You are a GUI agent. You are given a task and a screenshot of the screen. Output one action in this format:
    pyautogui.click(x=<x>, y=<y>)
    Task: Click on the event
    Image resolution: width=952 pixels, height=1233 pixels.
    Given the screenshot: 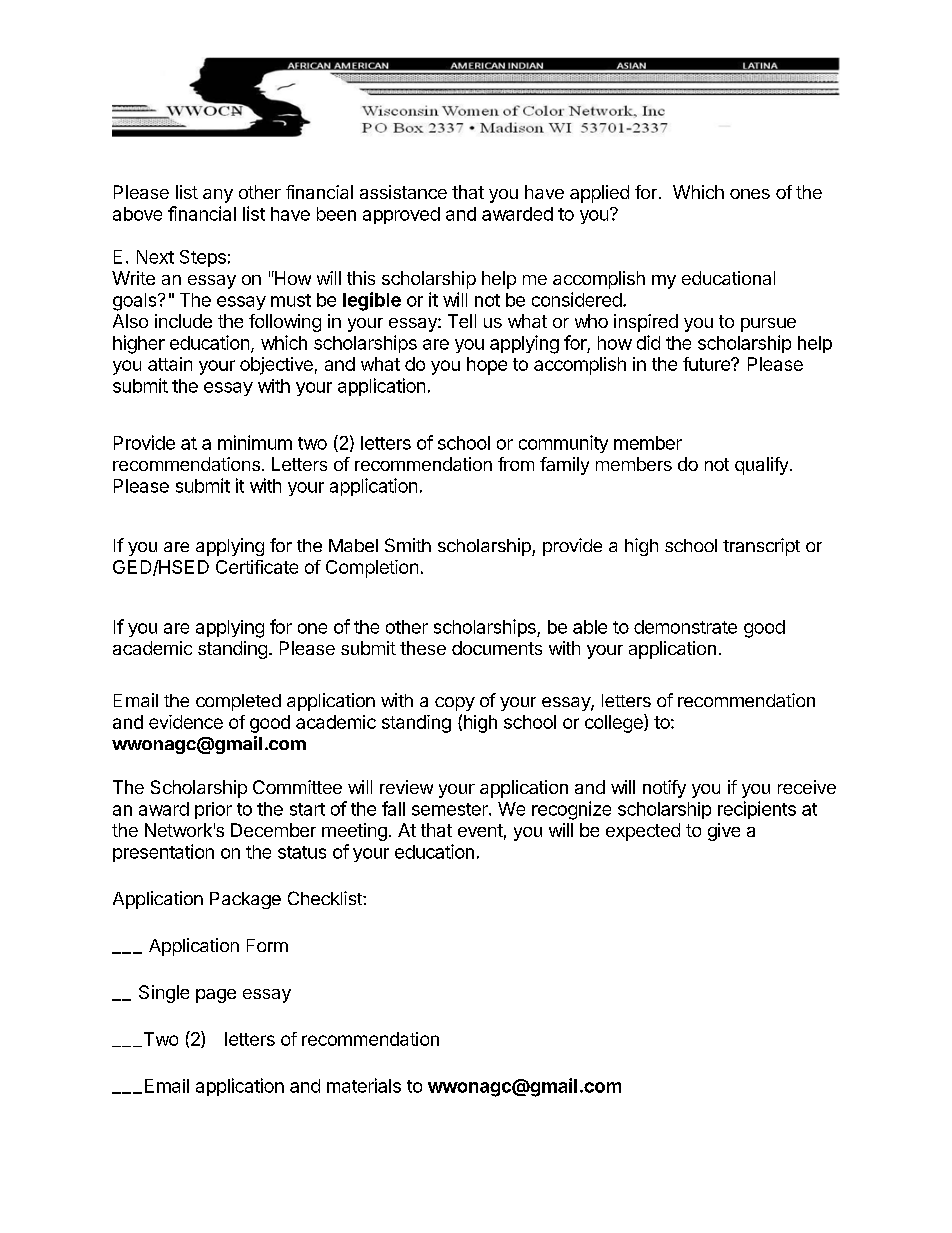 What is the action you would take?
    pyautogui.click(x=480, y=830)
